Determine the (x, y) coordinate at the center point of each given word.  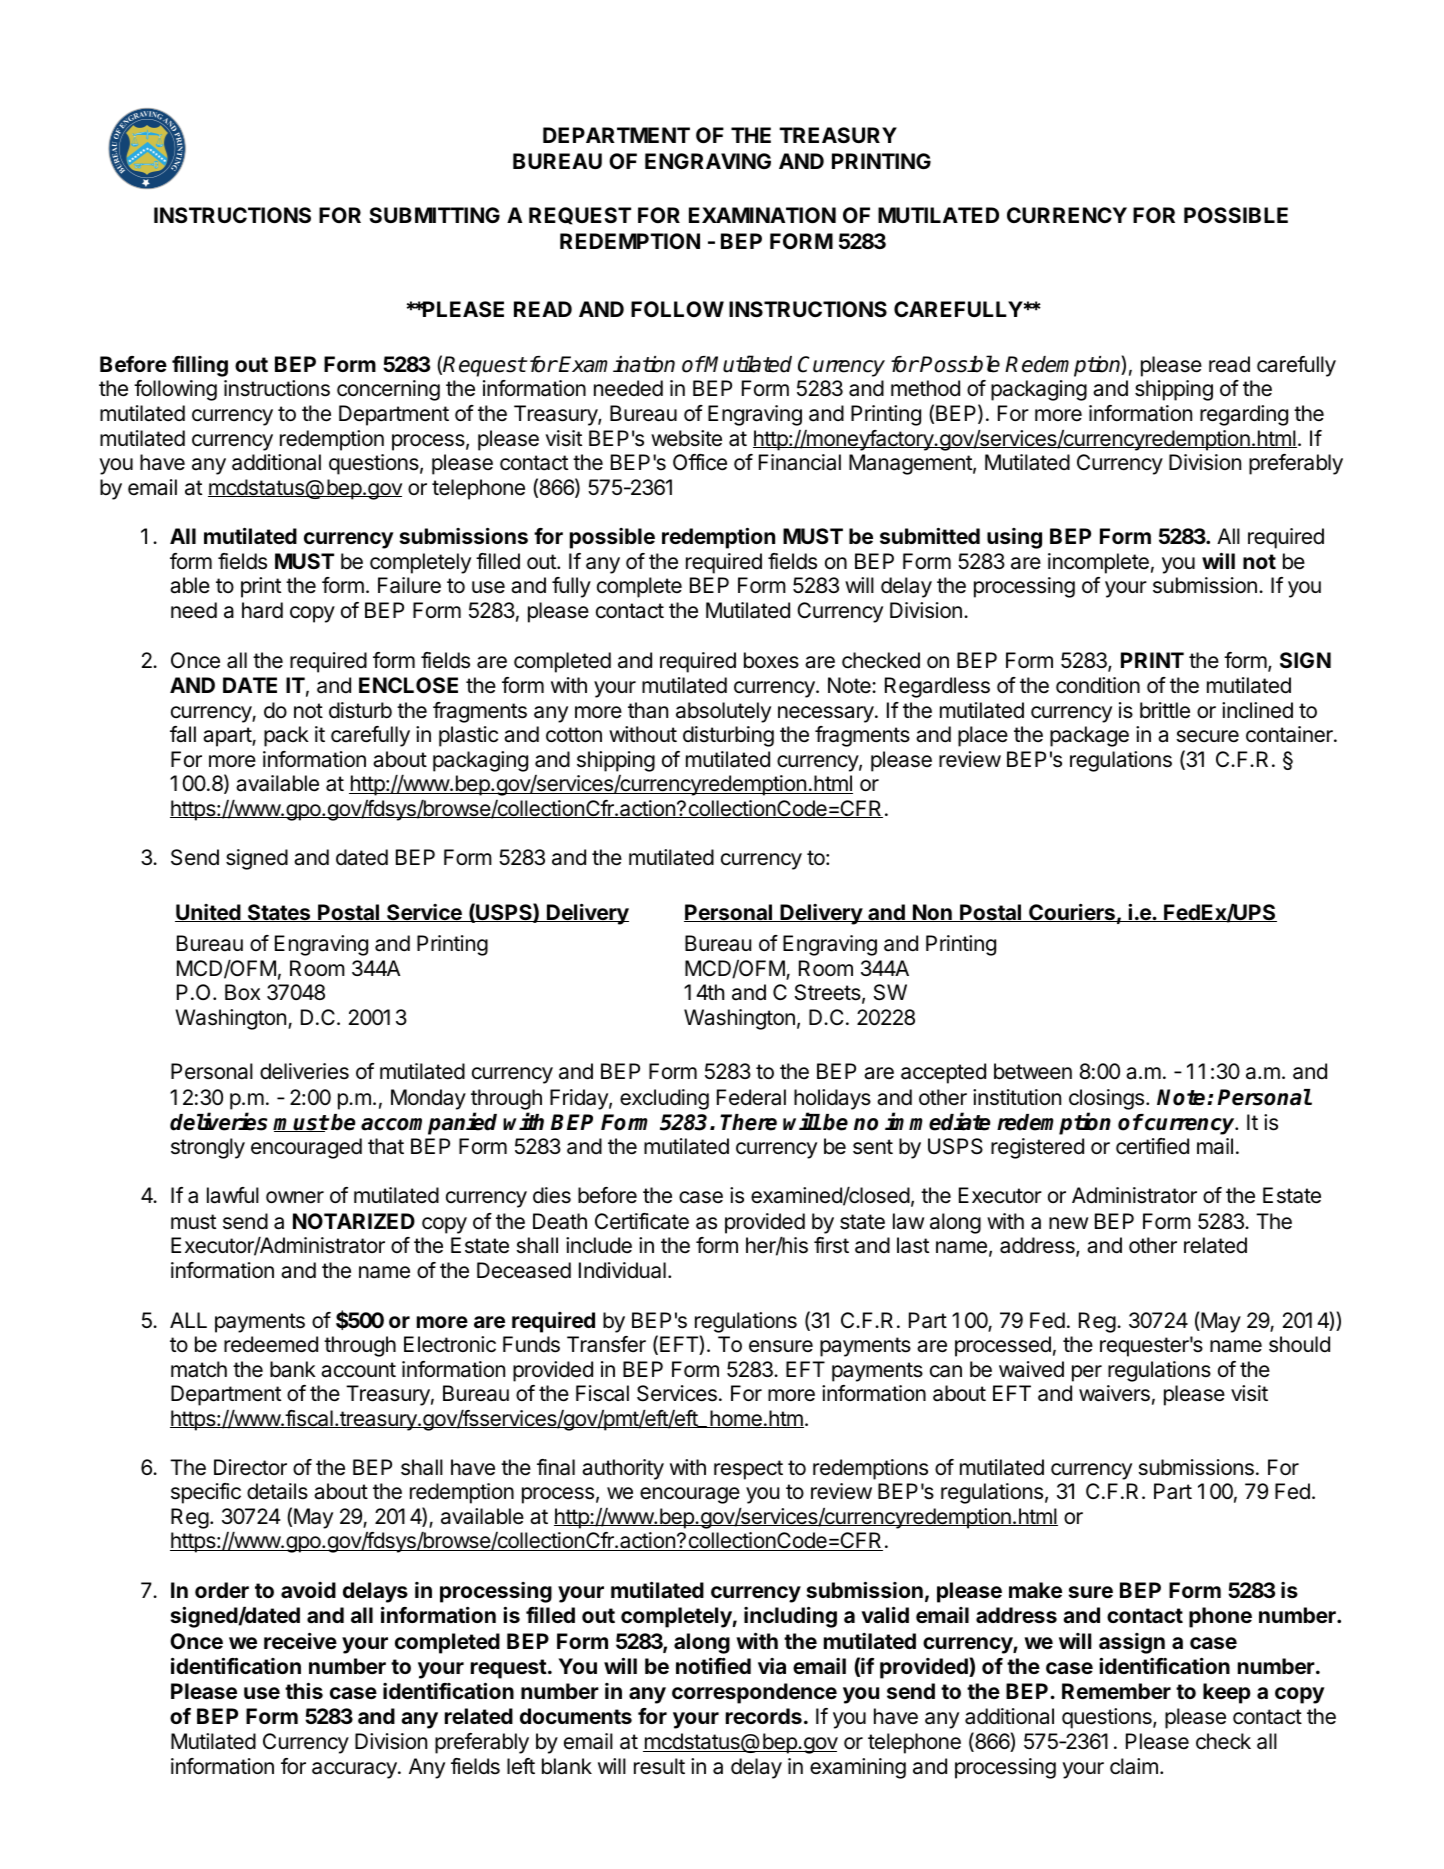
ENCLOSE (408, 685)
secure (1208, 736)
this (304, 1690)
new (1068, 1223)
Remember (1116, 1691)
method (925, 388)
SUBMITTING (434, 215)
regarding (1244, 415)
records (764, 1716)
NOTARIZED (354, 1221)
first (831, 1245)
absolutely (723, 712)
